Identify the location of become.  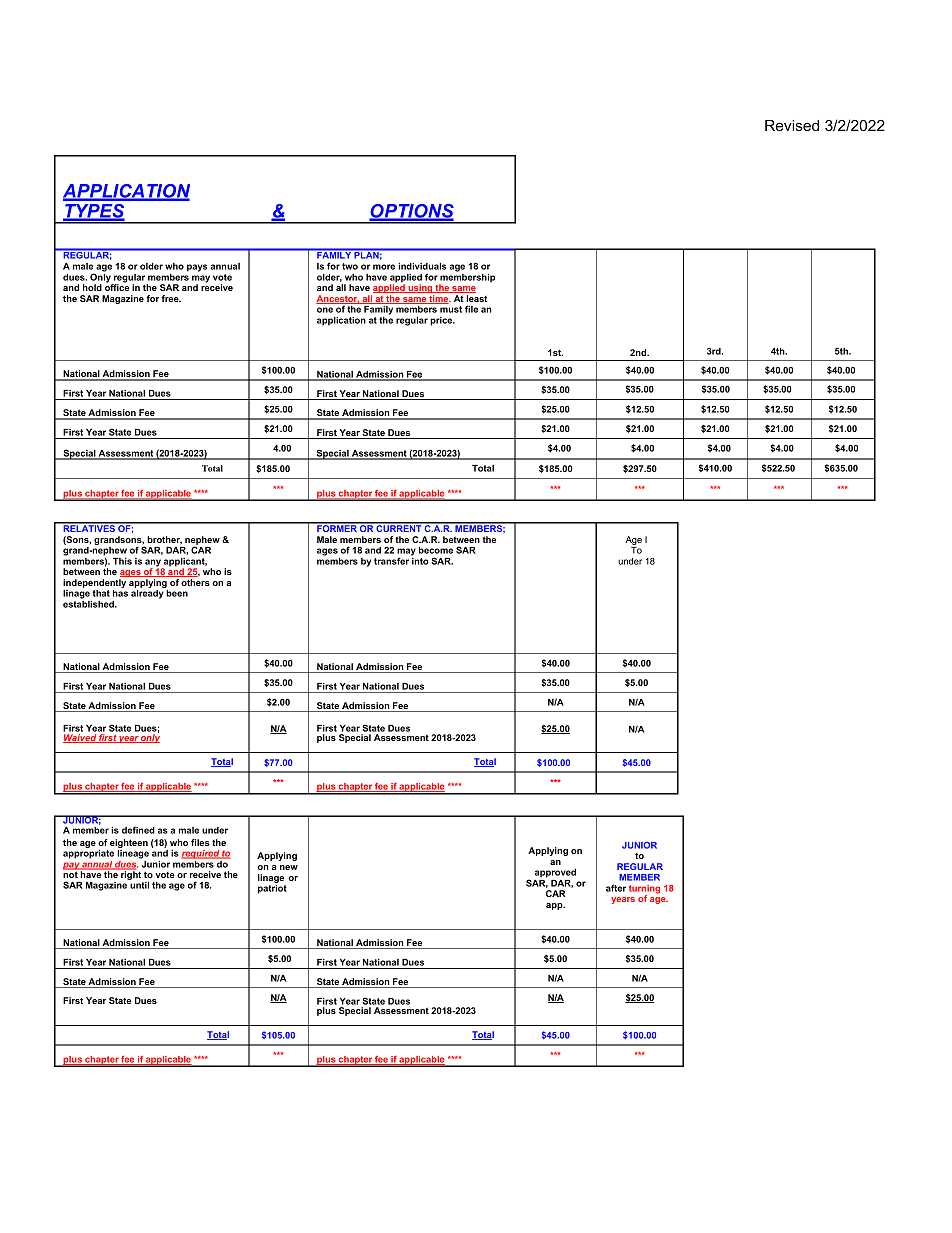
(436, 550).
